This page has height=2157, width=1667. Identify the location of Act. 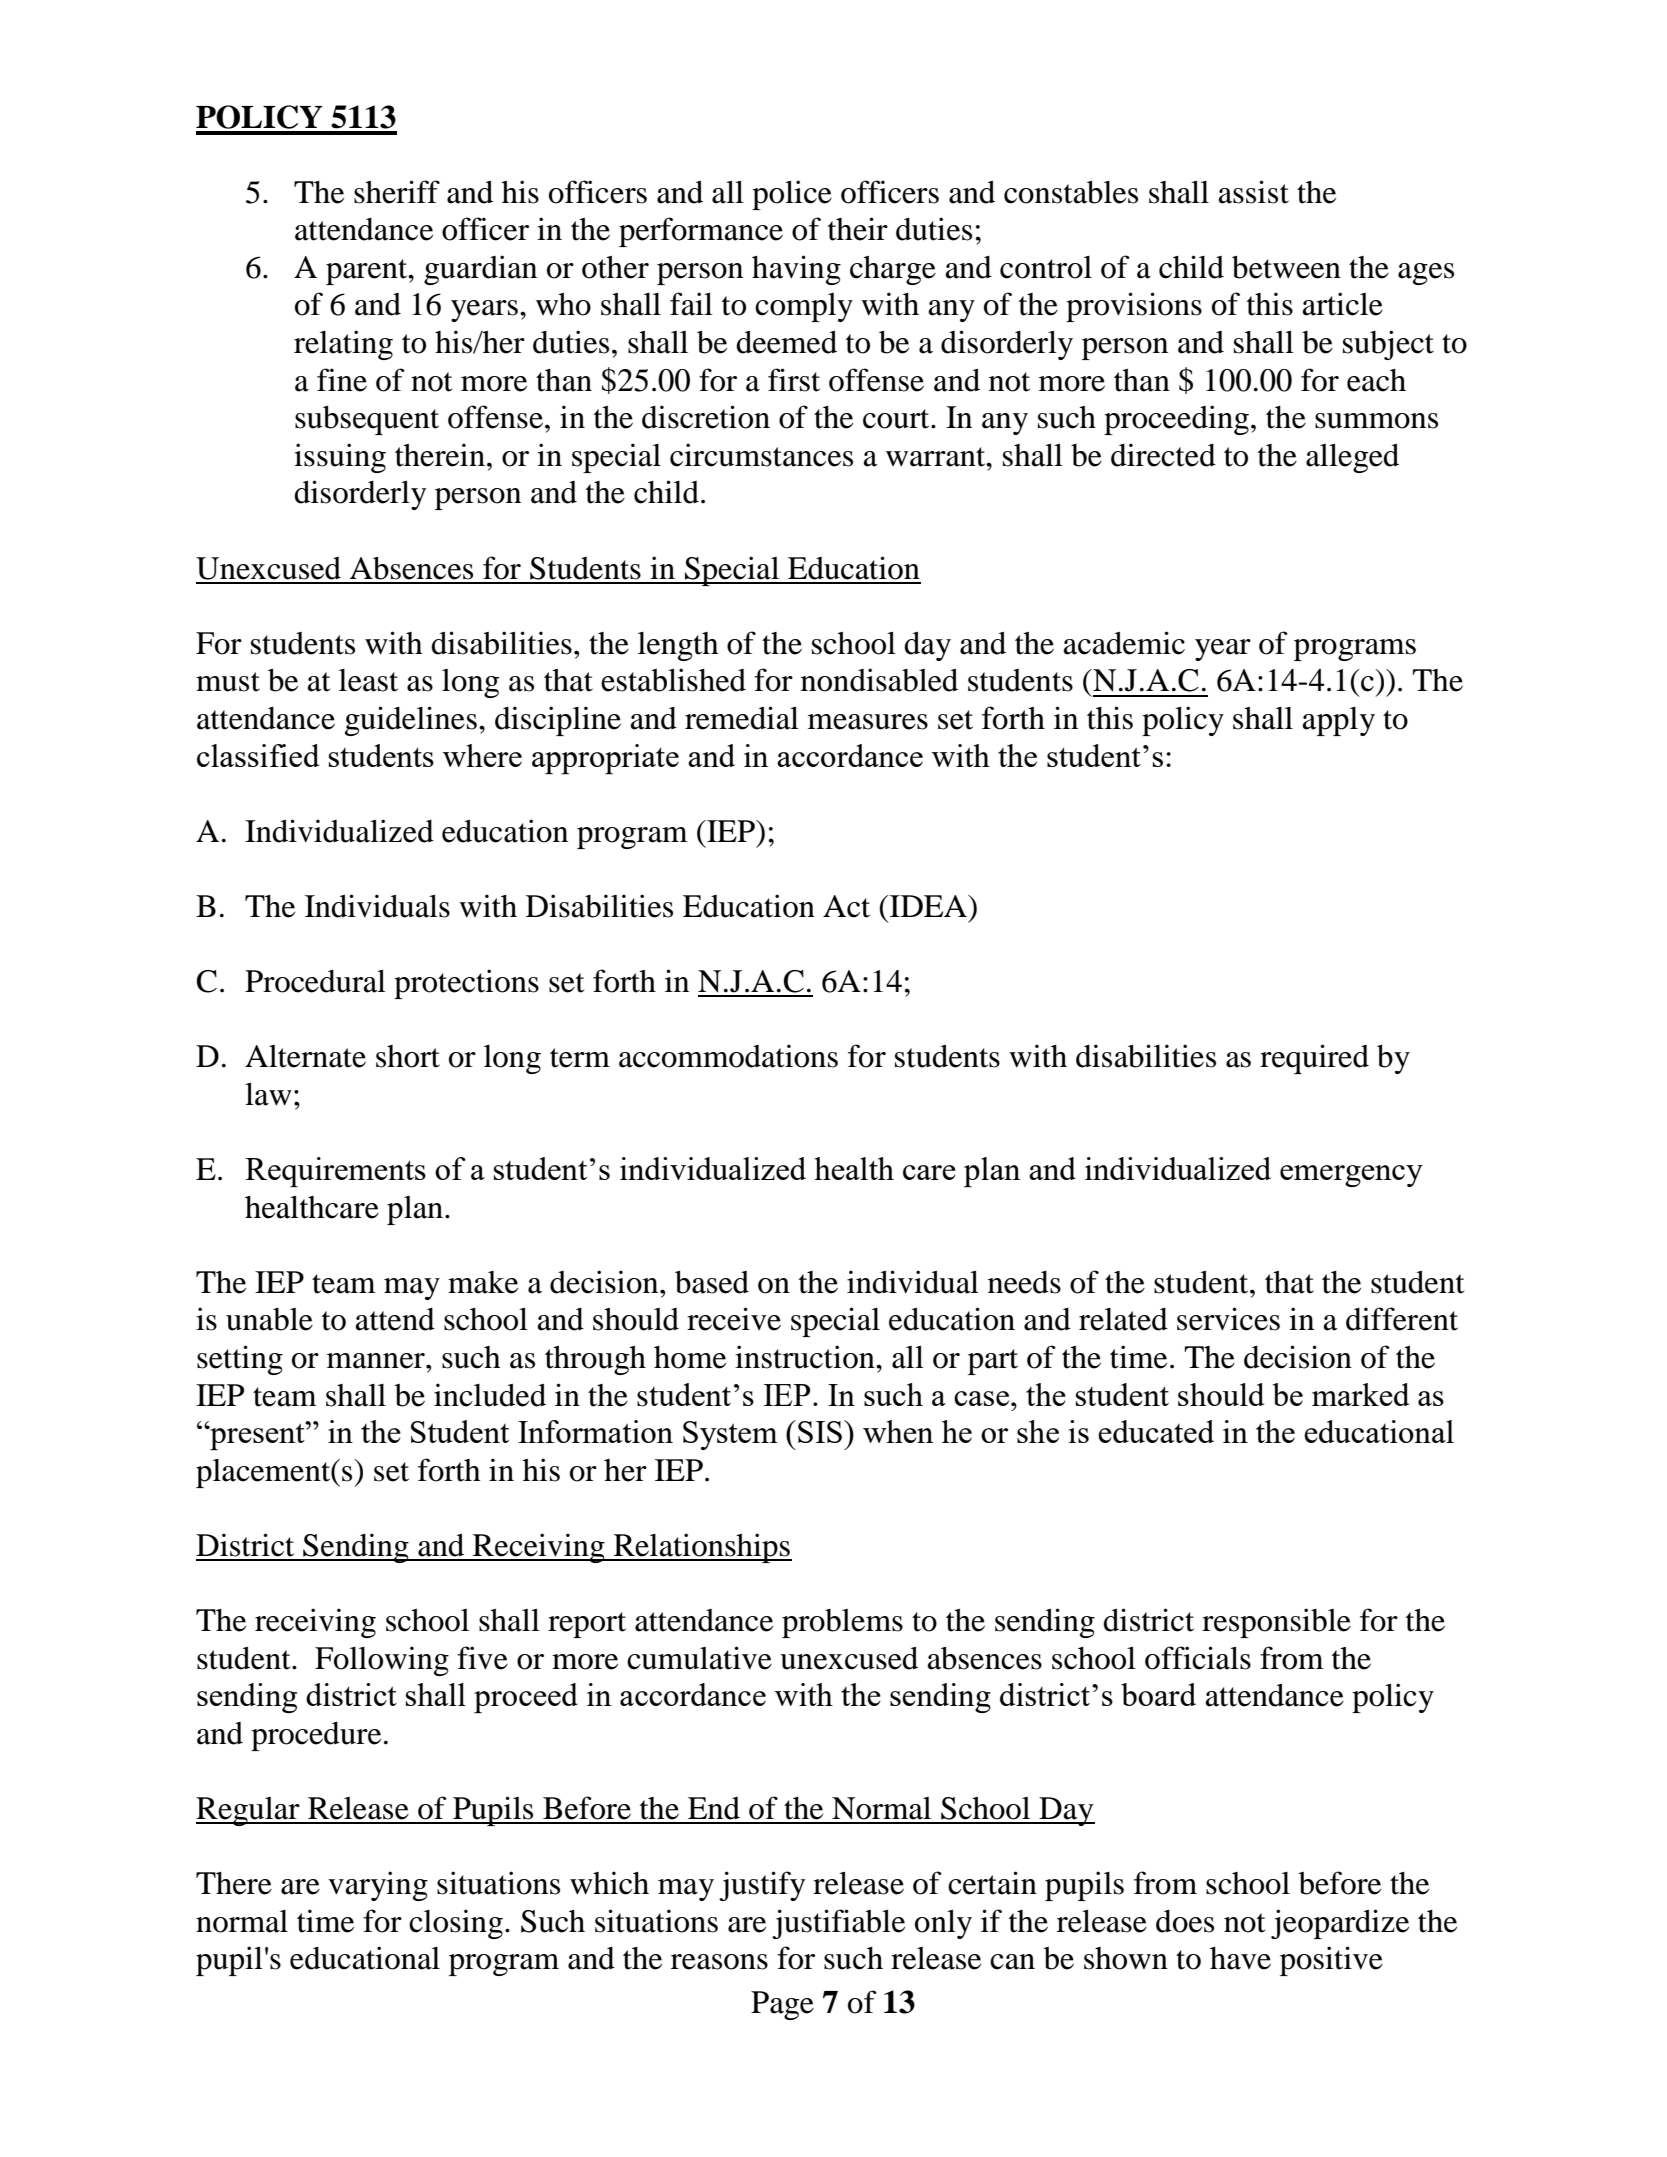
(846, 906).
